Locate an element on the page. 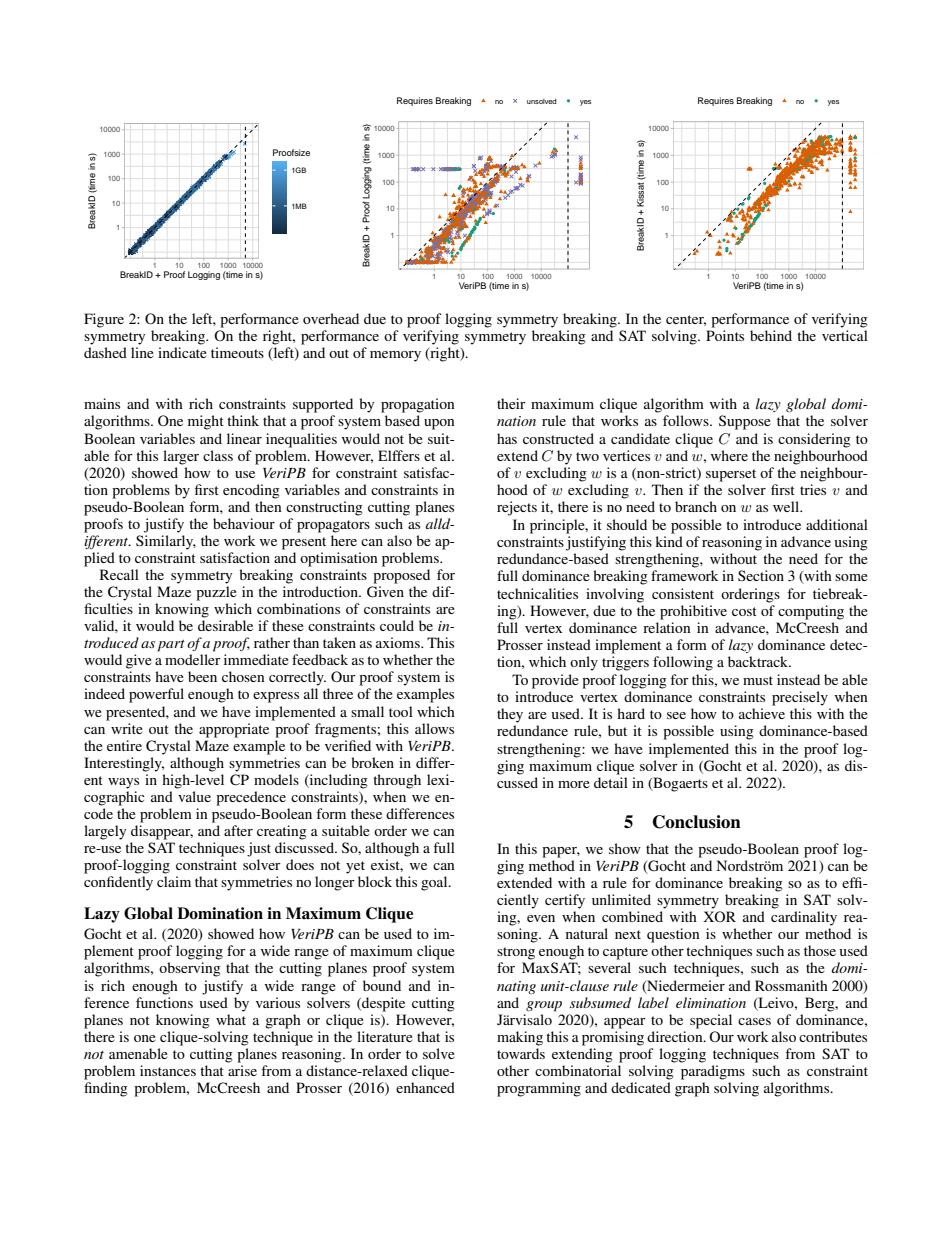 This image has width=952, height=1233. instances is located at coordinates (168, 1070).
